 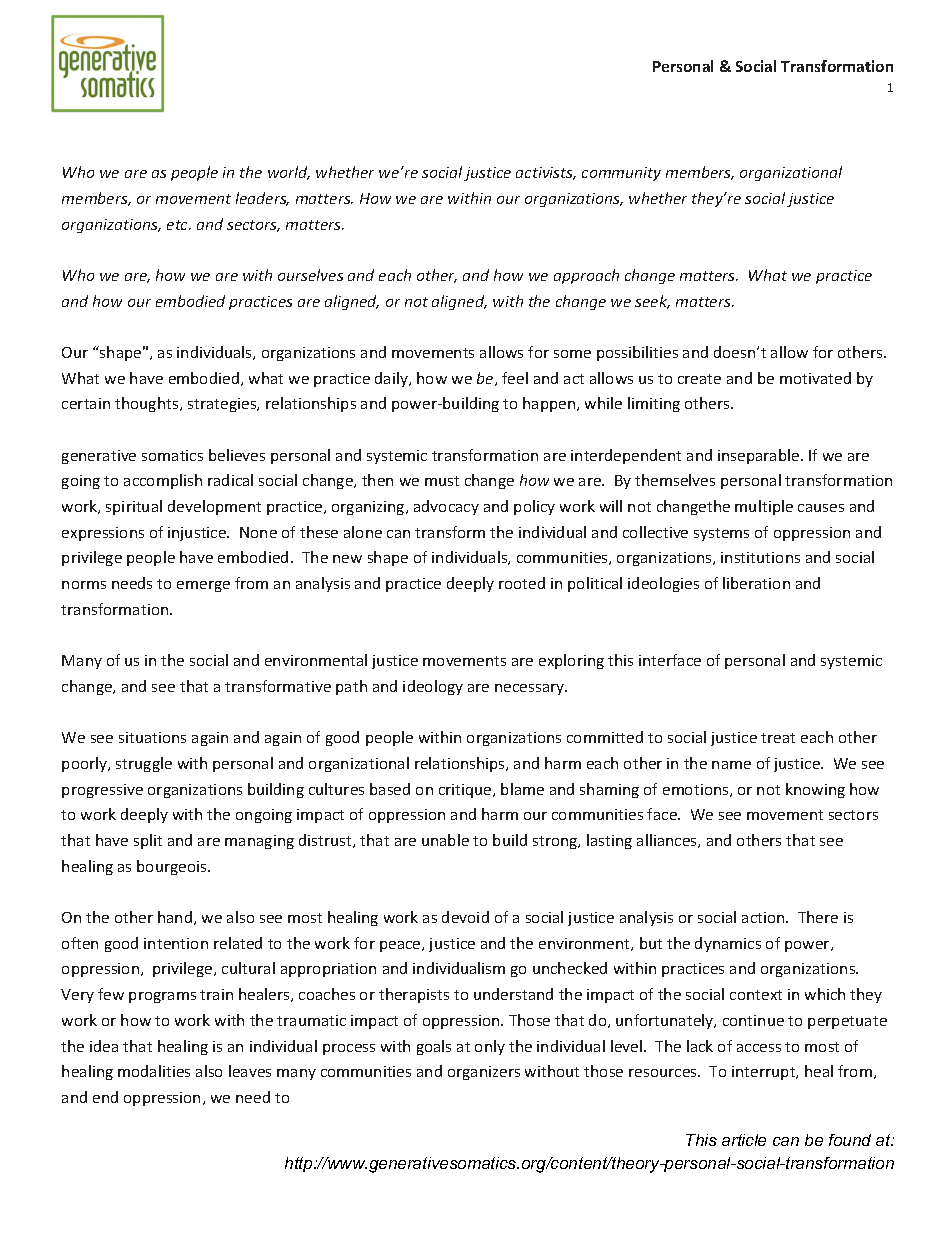 What do you see at coordinates (154, 1071) in the screenshot?
I see `modalities` at bounding box center [154, 1071].
